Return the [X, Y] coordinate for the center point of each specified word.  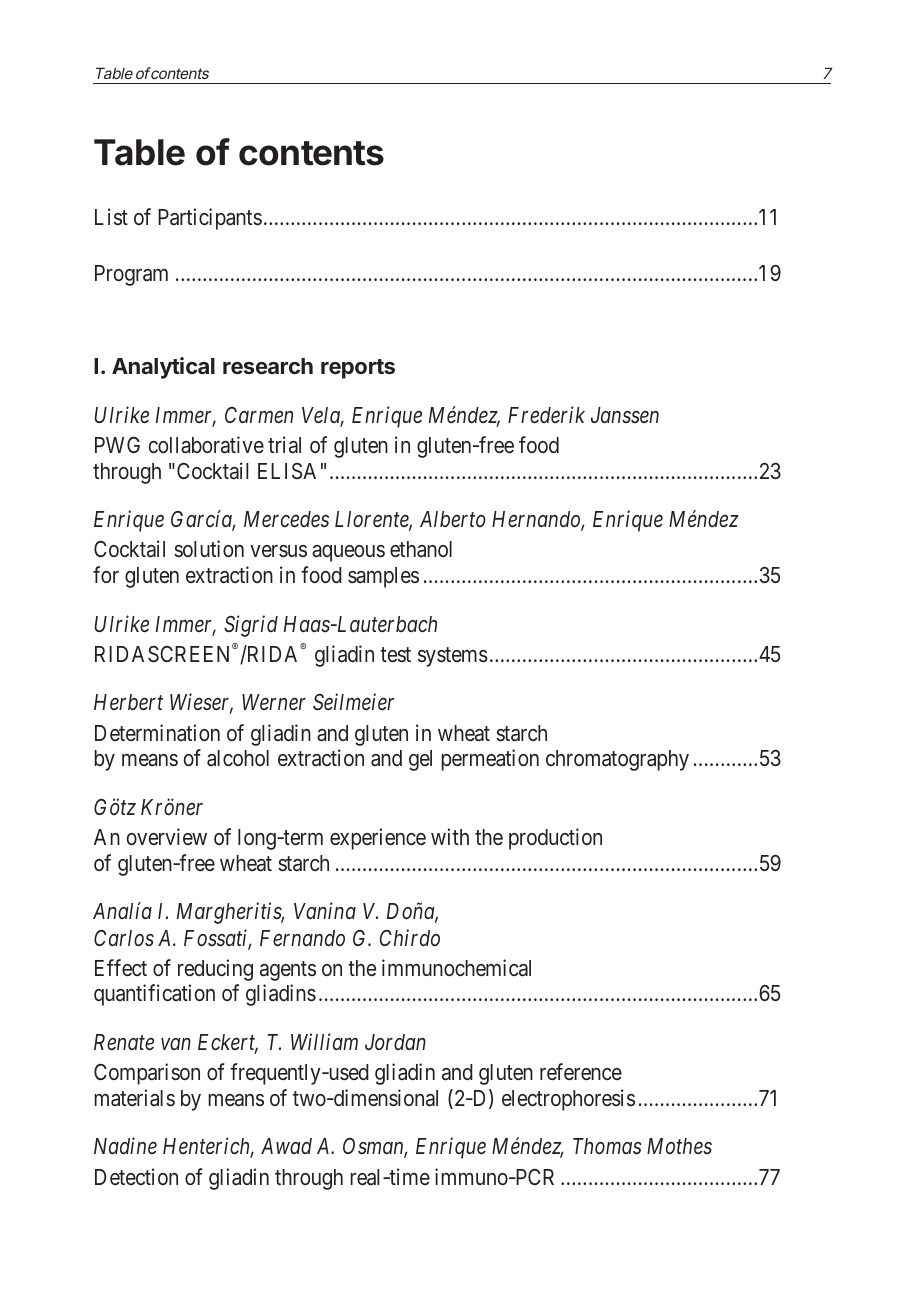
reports [358, 369]
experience [378, 839]
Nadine [125, 1145]
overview [167, 836]
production [555, 839]
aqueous [348, 553]
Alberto [453, 519]
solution [209, 549]
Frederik [546, 415]
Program [131, 275]
